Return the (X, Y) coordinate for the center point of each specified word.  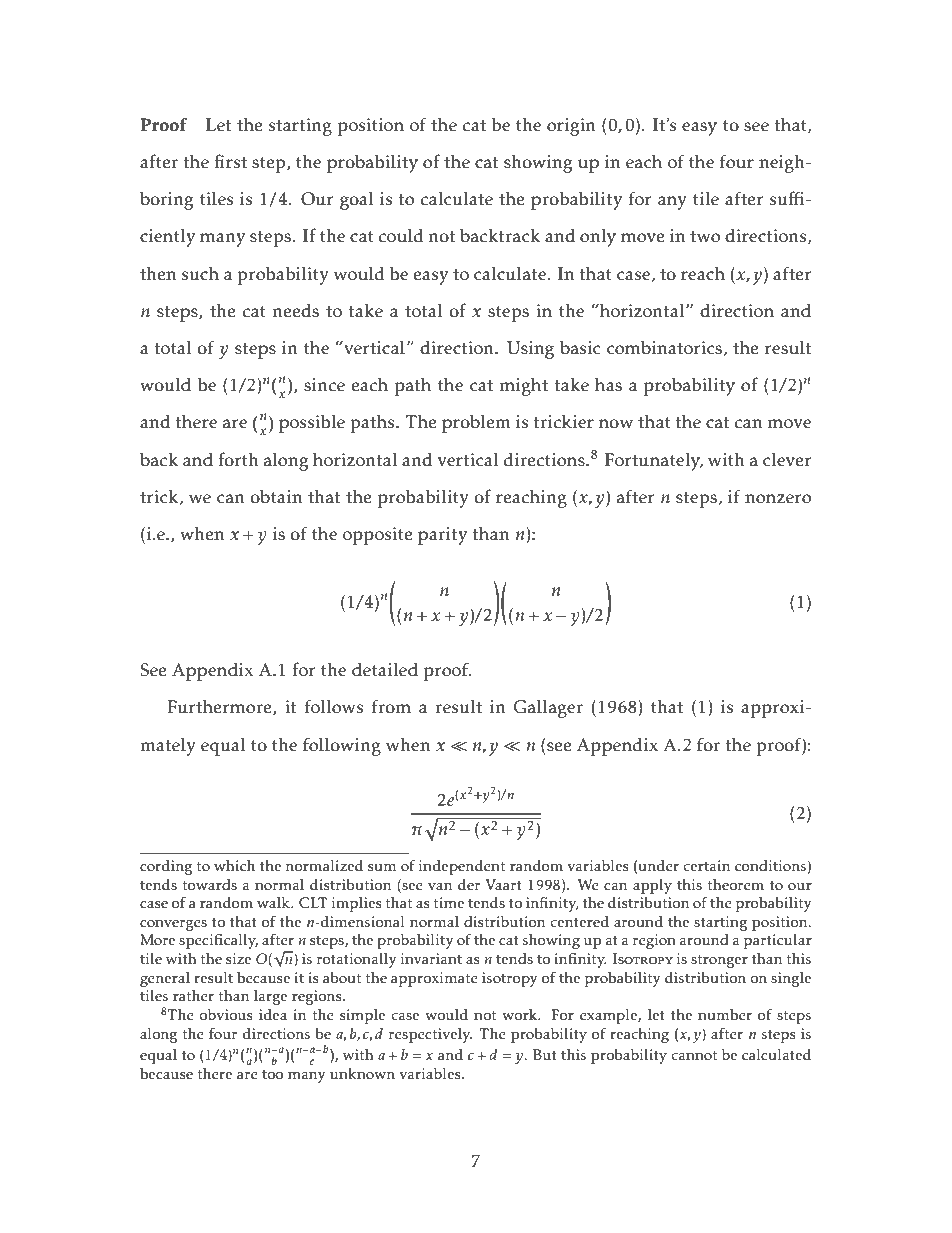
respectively (430, 1035)
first (230, 161)
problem (476, 423)
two (705, 237)
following (342, 746)
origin (571, 127)
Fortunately (654, 462)
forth (238, 459)
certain (706, 866)
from (391, 706)
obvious (226, 1015)
